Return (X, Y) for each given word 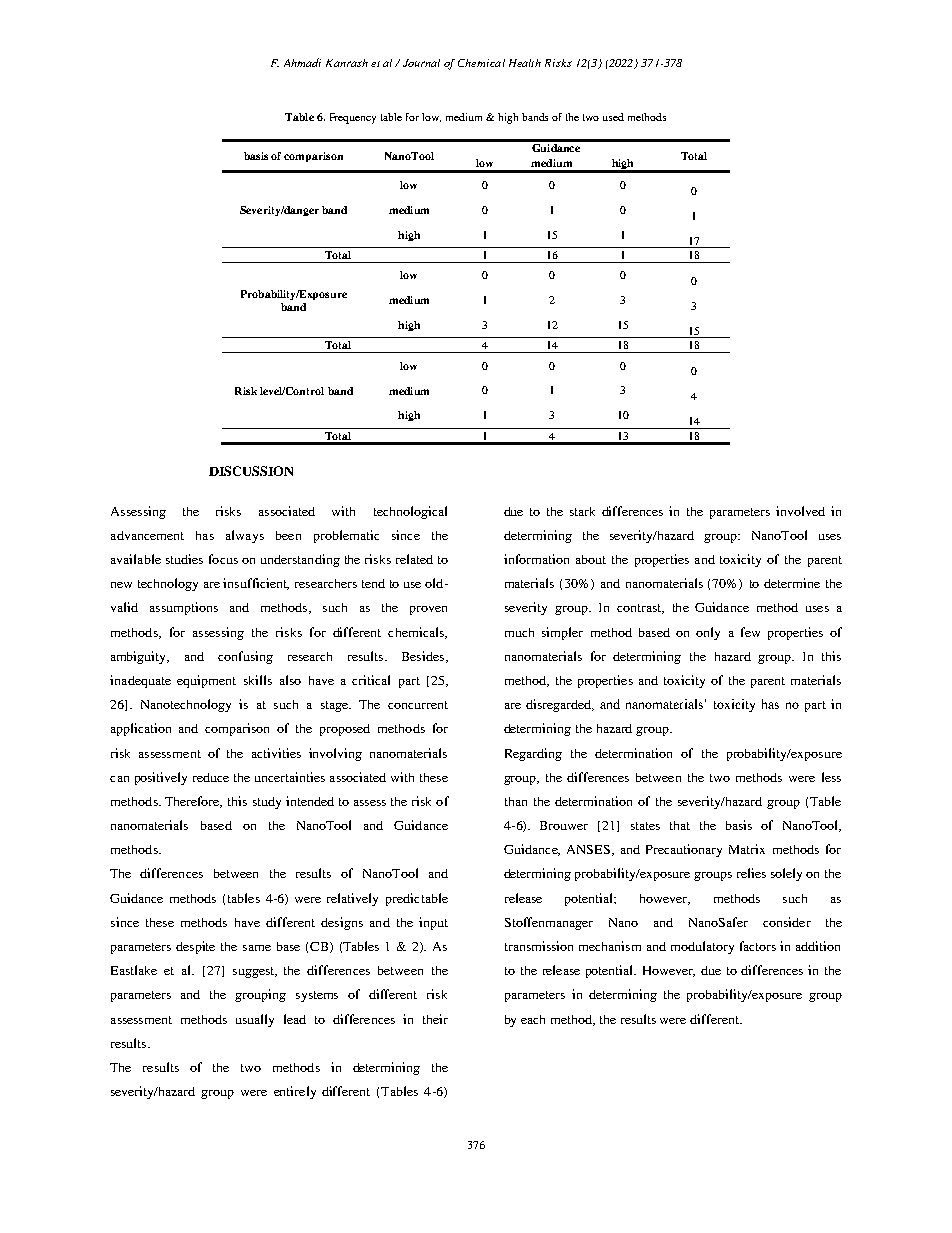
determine (792, 583)
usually (255, 1020)
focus (223, 559)
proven (428, 610)
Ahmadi (302, 62)
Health (525, 63)
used (613, 117)
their (435, 1019)
